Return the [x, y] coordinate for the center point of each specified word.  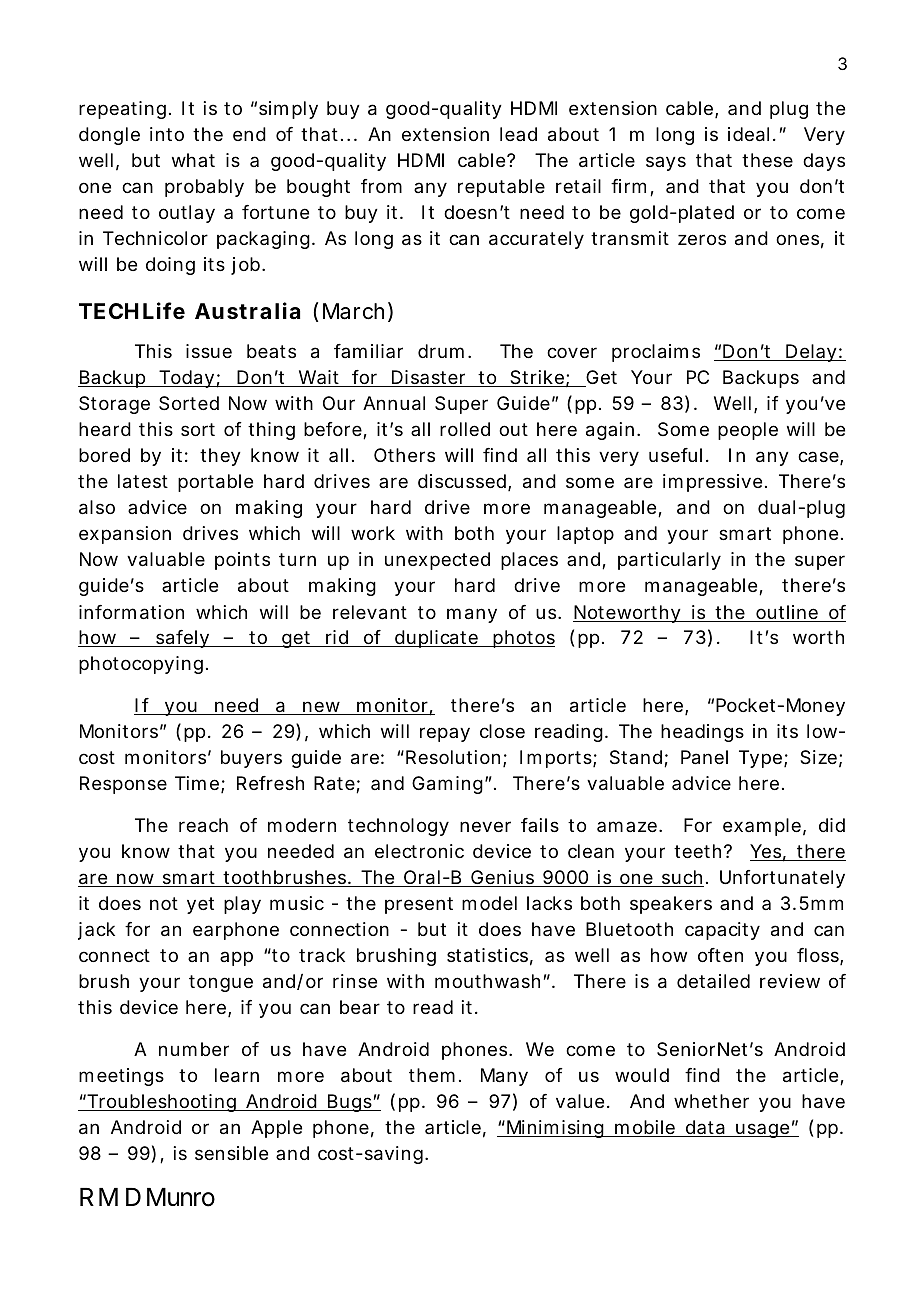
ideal [748, 134]
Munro [181, 1197]
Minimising [555, 1129]
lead [518, 134]
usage [763, 1130]
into [167, 134]
